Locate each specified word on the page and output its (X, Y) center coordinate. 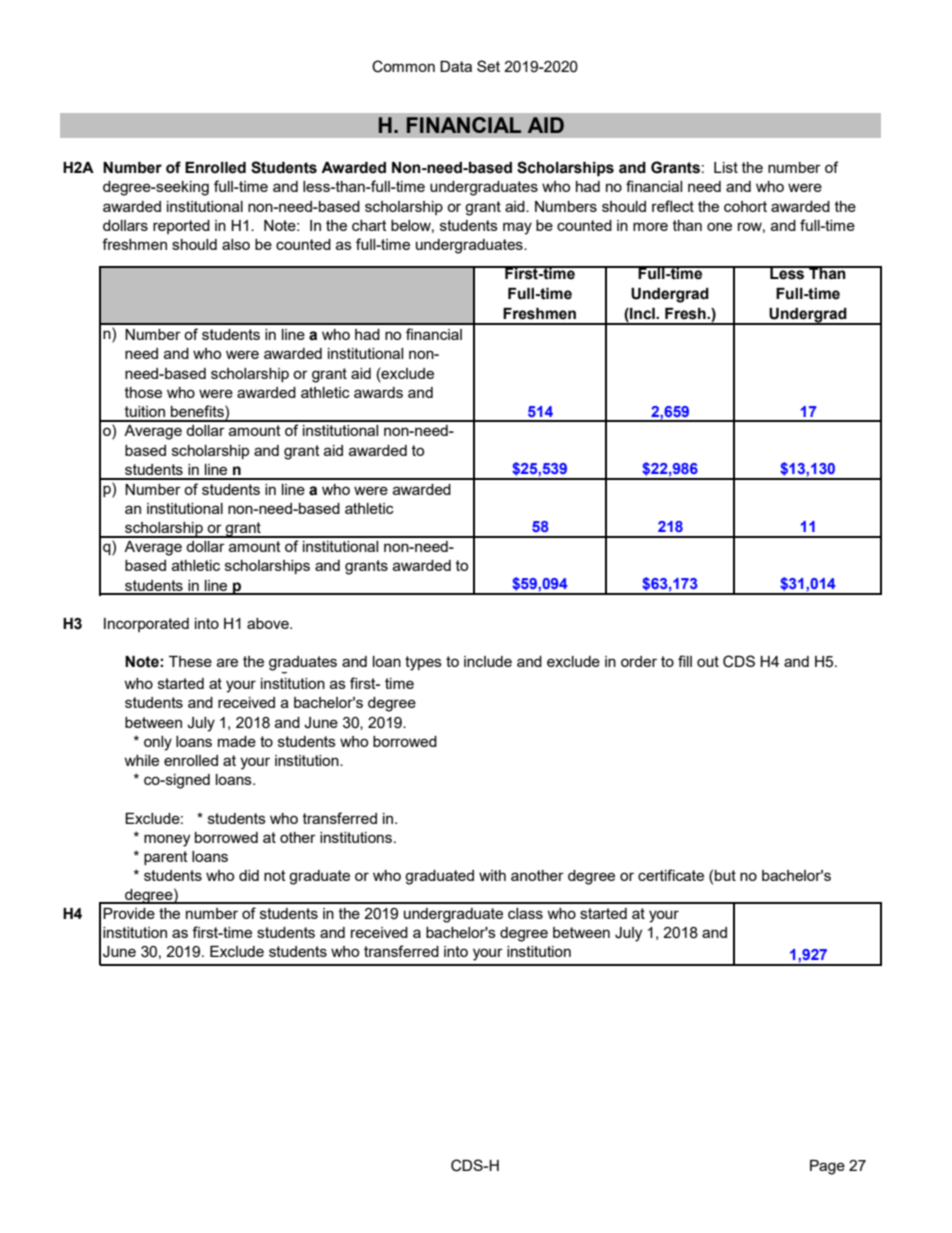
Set (488, 66)
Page (827, 1167)
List (726, 167)
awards (378, 392)
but (725, 875)
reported (181, 227)
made (237, 741)
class (525, 913)
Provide (129, 913)
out (708, 661)
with (492, 875)
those (143, 392)
